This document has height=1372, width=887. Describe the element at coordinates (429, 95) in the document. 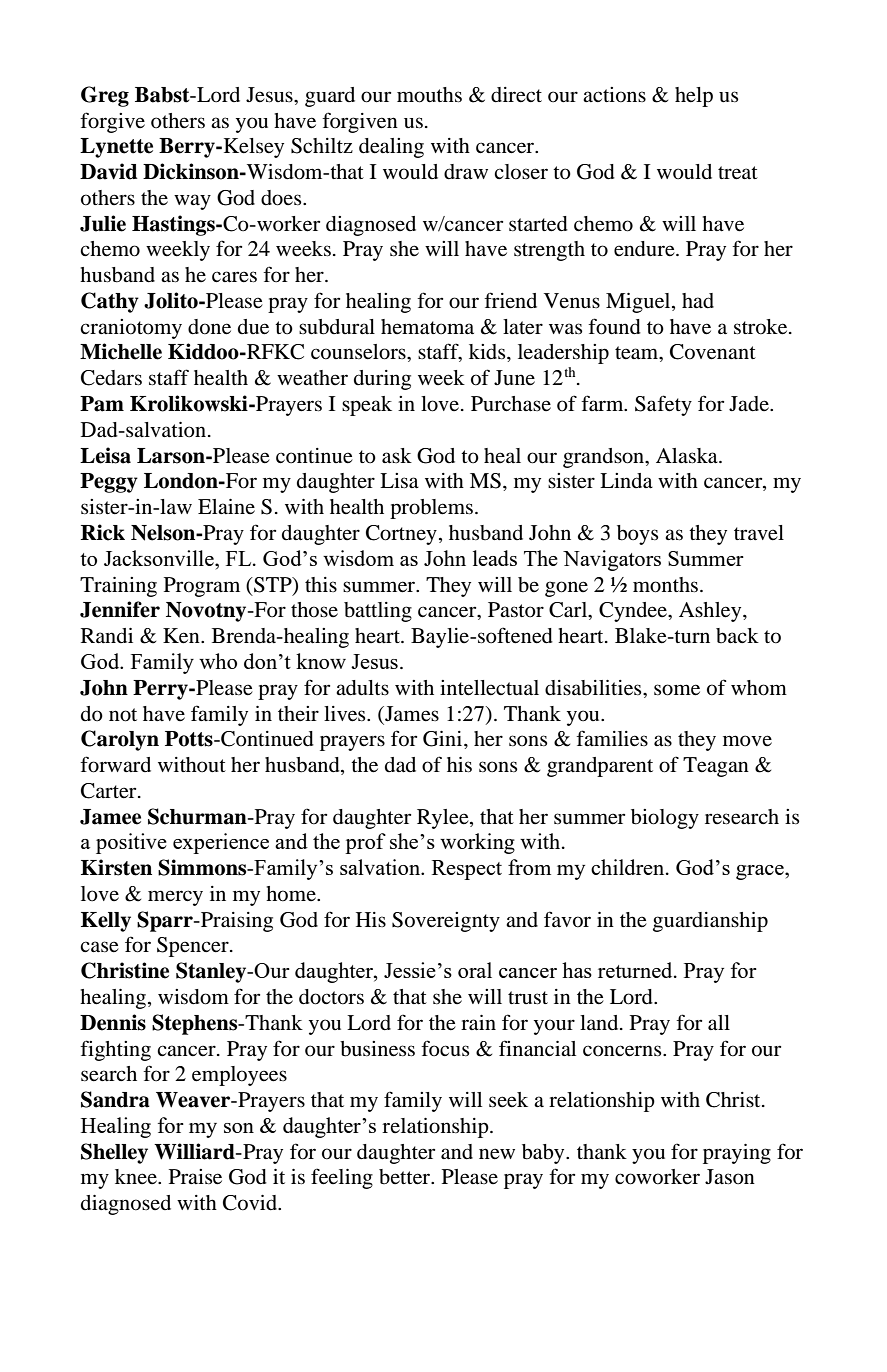

I see `mouths` at that location.
